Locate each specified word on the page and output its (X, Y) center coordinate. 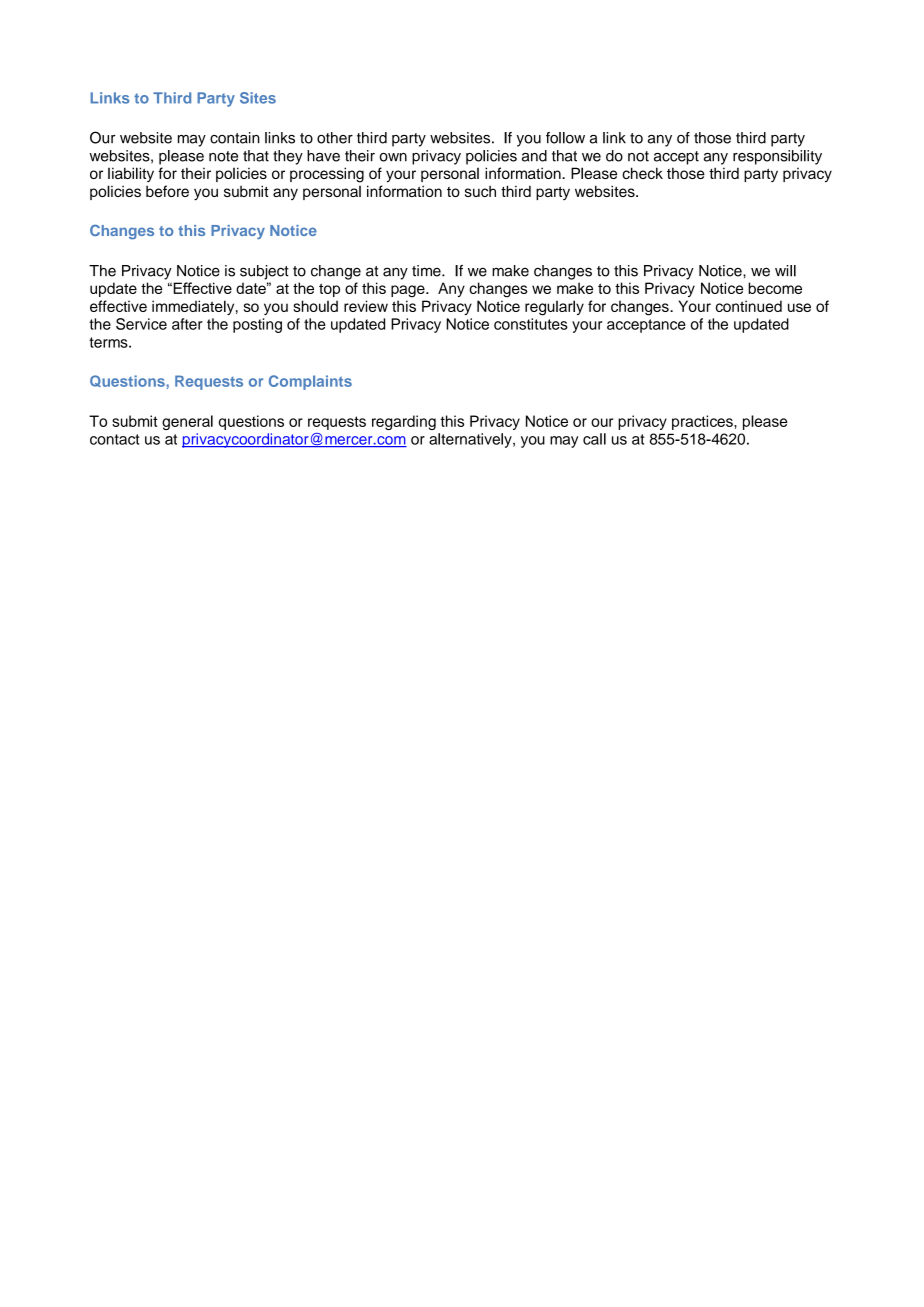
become (775, 288)
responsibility (777, 157)
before (167, 191)
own (393, 157)
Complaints (310, 382)
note (223, 156)
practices (703, 422)
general (187, 422)
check (642, 173)
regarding (404, 422)
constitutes (531, 324)
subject (264, 272)
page (409, 291)
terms (109, 342)
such (480, 191)
